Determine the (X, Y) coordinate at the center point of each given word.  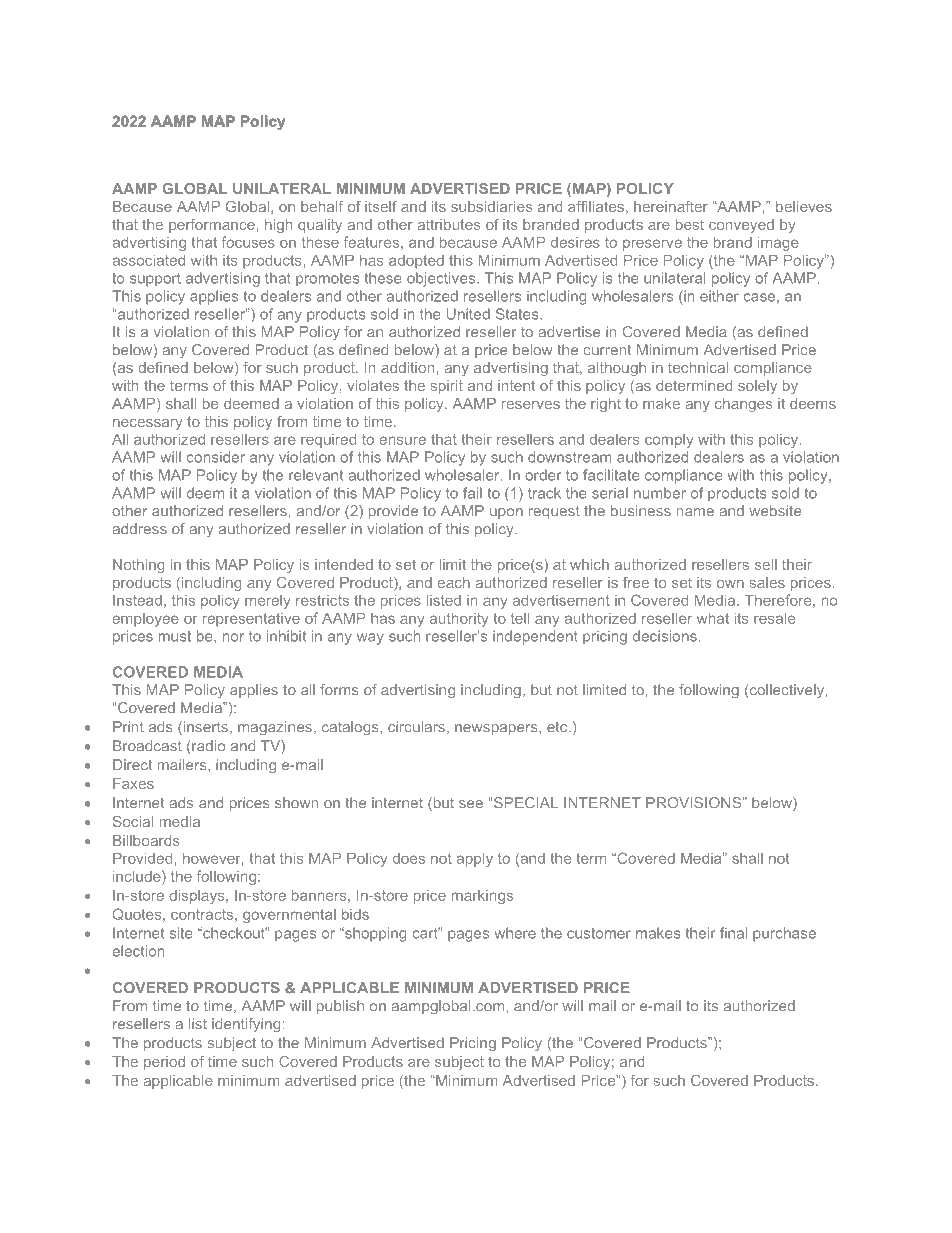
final (733, 933)
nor (233, 637)
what (713, 618)
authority (459, 620)
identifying (246, 1025)
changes (744, 405)
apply (474, 860)
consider (215, 457)
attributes (449, 224)
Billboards (146, 840)
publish (340, 1007)
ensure (402, 440)
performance (213, 226)
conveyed (741, 226)
